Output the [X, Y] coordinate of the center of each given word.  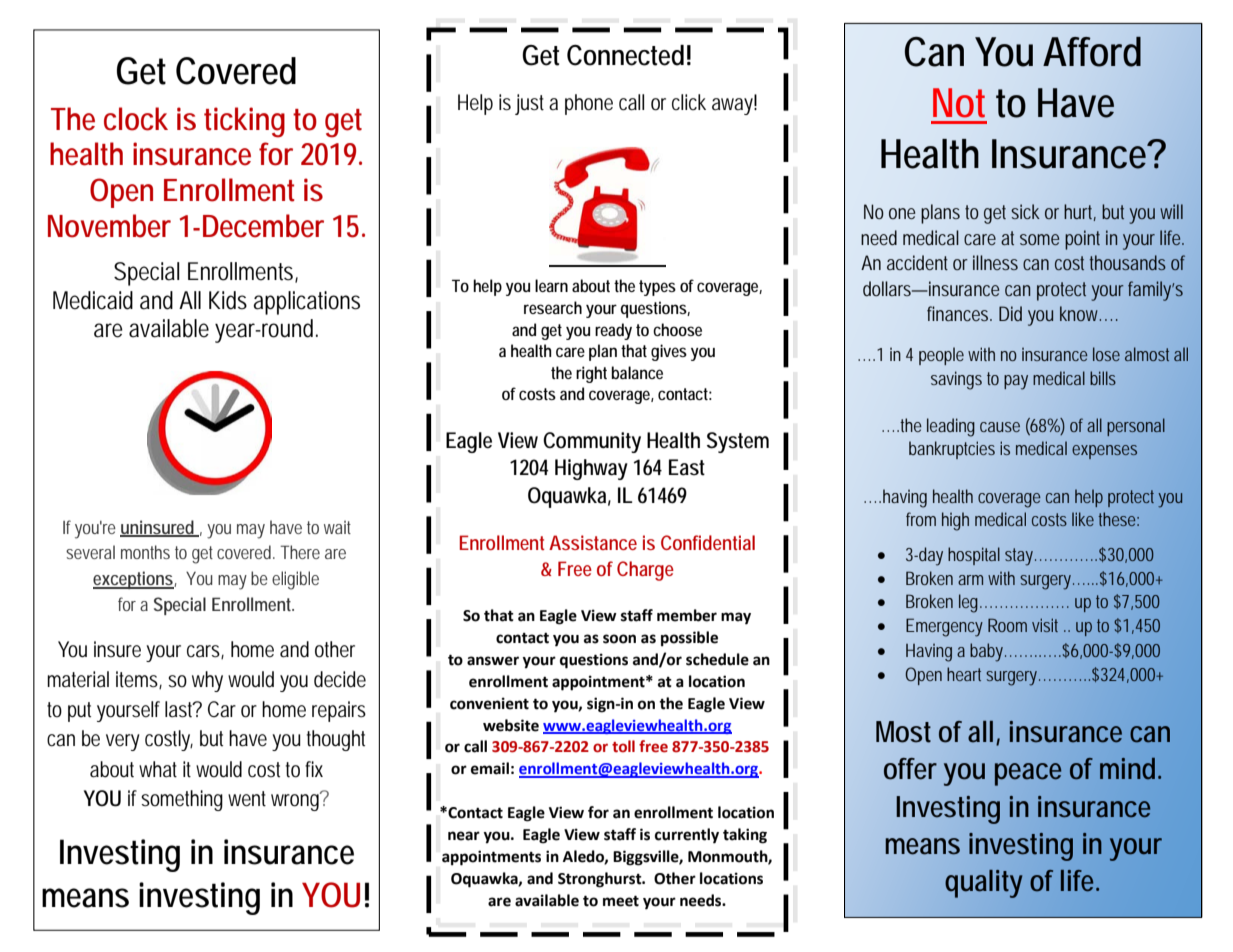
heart [964, 674]
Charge [645, 571]
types [657, 288]
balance [637, 372]
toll [623, 746]
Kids [228, 300]
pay [1016, 382]
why [207, 681]
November [109, 226]
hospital [974, 556]
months [145, 552]
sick [1025, 211]
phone [589, 104]
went [247, 799]
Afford [1092, 52]
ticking [244, 122]
